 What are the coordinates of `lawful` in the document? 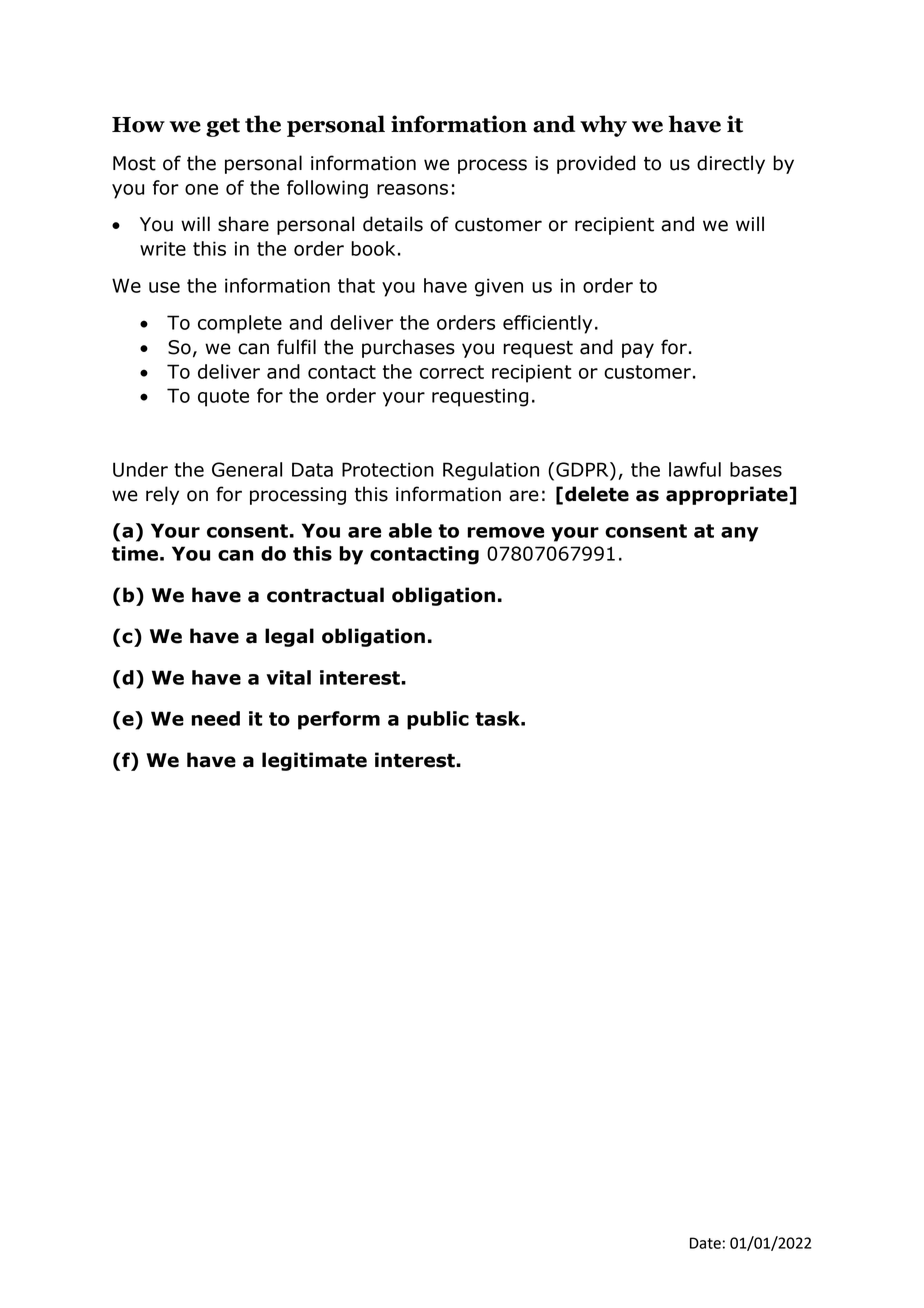 It's located at (695, 469).
